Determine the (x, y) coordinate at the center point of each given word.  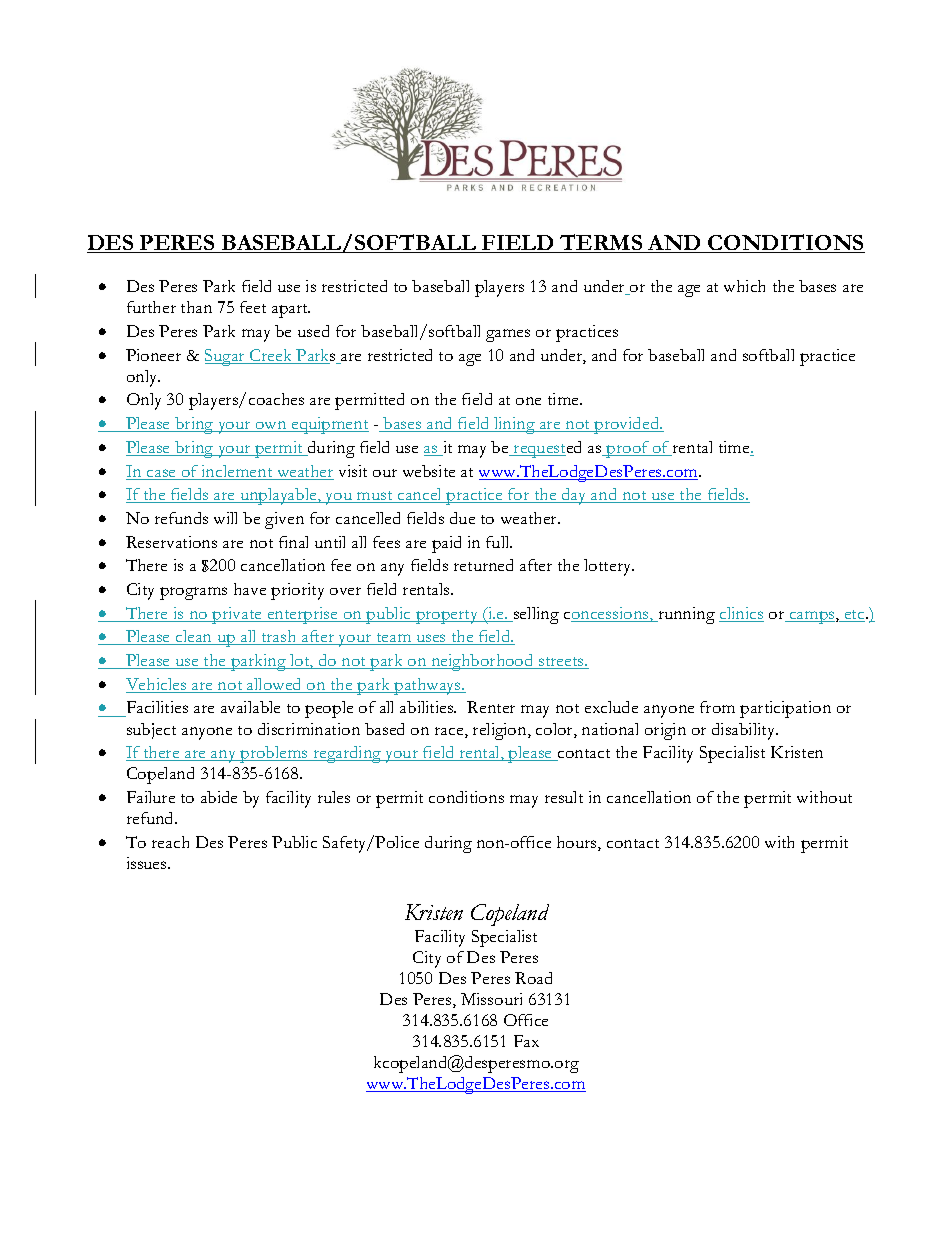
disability (745, 731)
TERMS (601, 243)
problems (274, 754)
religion (501, 731)
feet (253, 307)
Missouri (491, 999)
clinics (741, 614)
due (462, 518)
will (225, 518)
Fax (526, 1041)
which (744, 286)
